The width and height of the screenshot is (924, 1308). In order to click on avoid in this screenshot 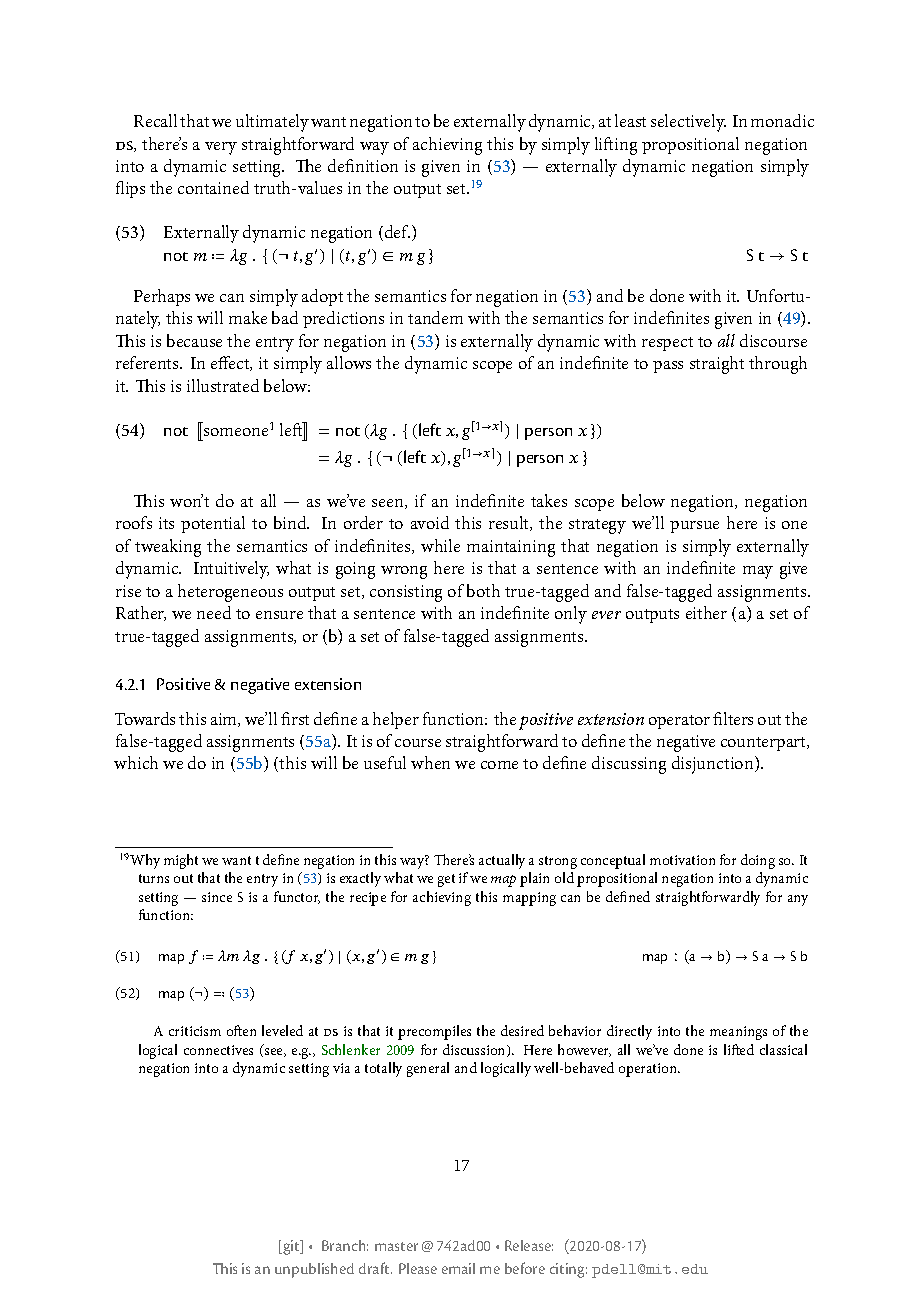, I will do `click(430, 522)`.
